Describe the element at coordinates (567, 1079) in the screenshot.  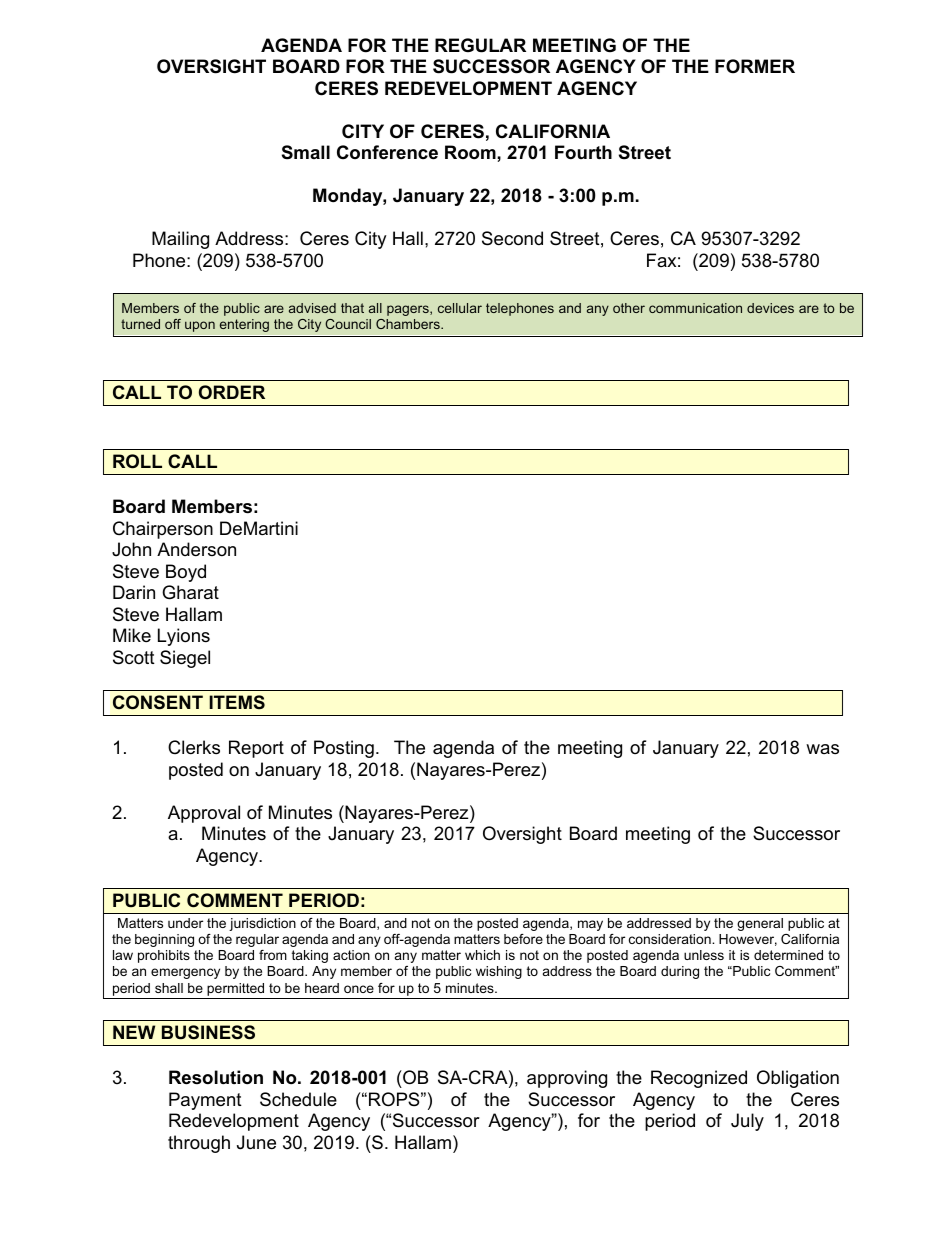
I see `approving` at that location.
